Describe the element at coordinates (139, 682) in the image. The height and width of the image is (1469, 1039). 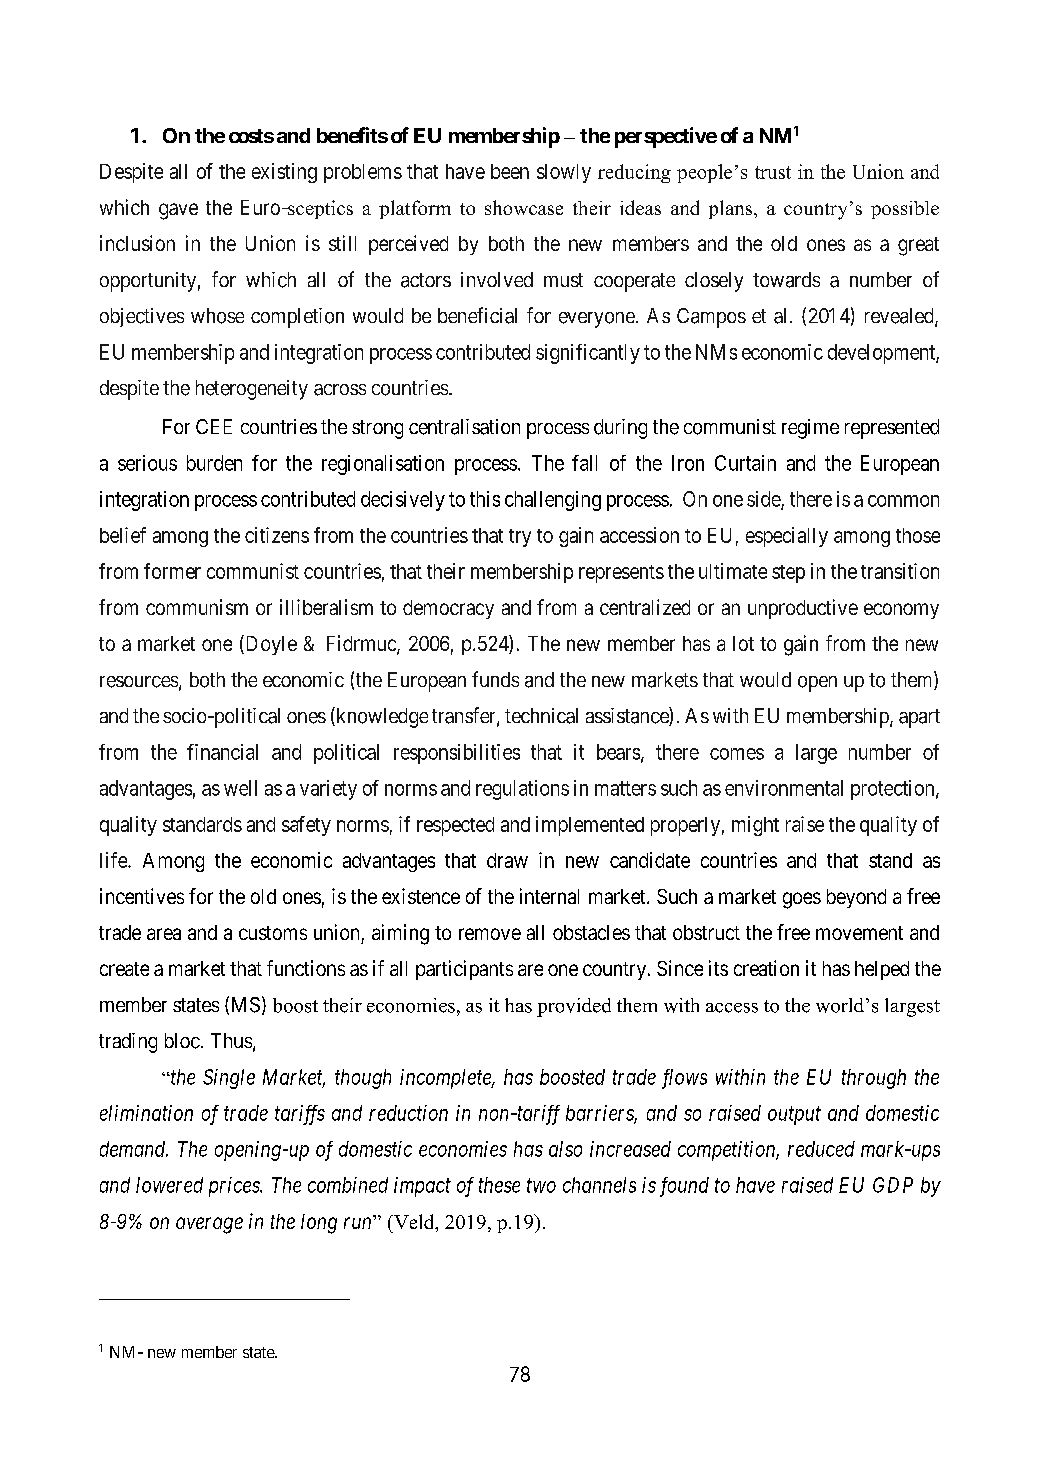
I see `resources` at that location.
